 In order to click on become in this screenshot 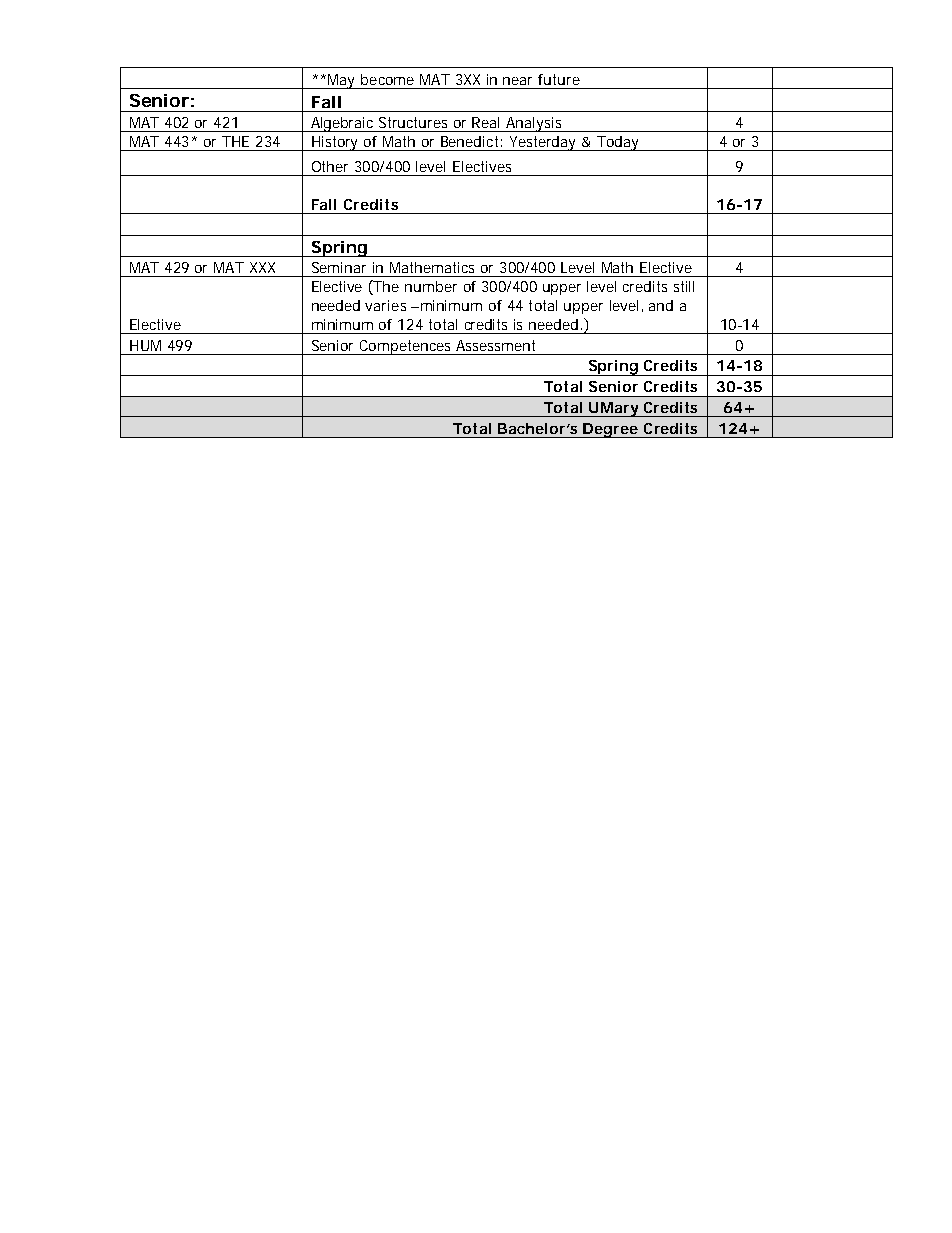, I will do `click(387, 79)`.
